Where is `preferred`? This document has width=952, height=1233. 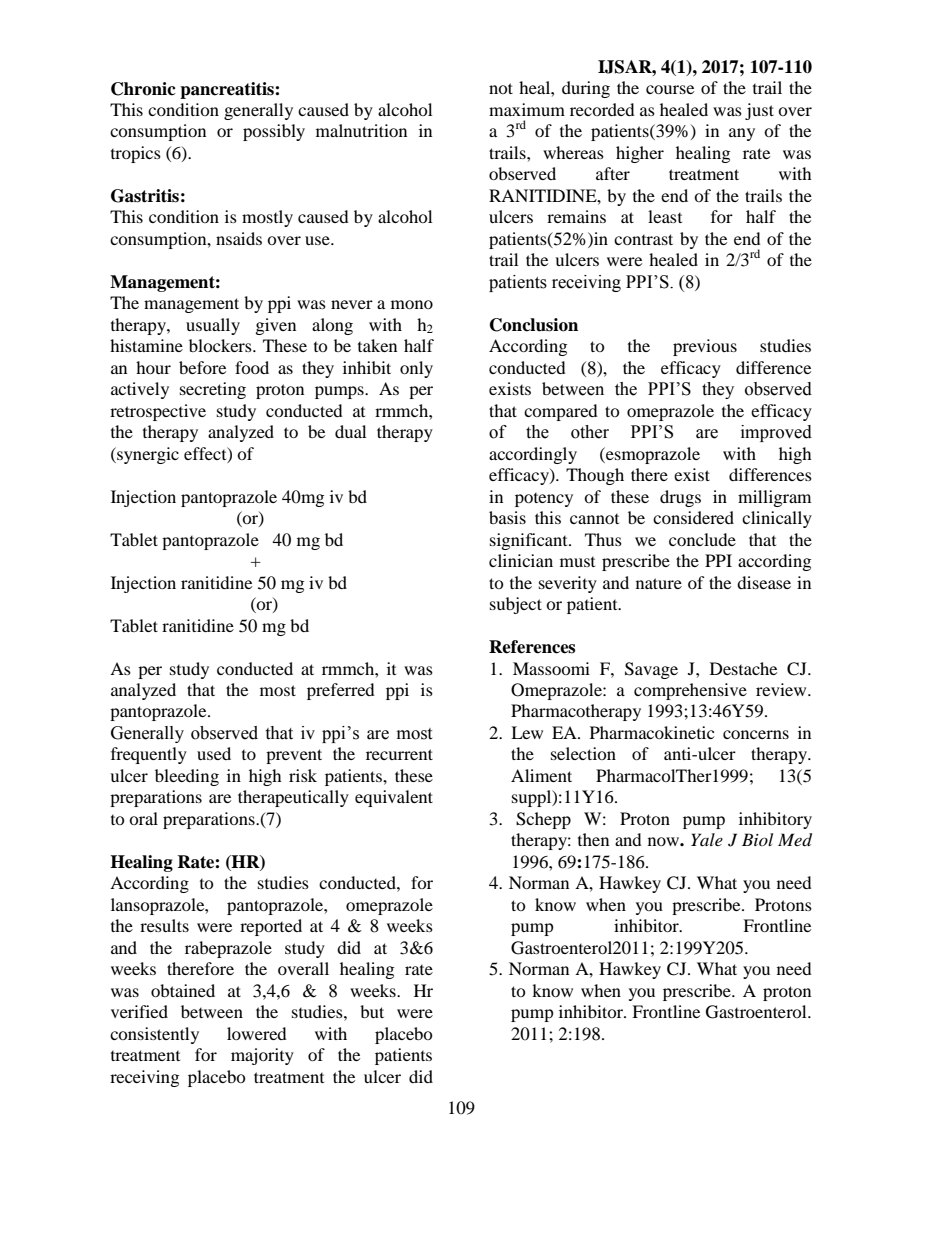 preferred is located at coordinates (341, 691).
